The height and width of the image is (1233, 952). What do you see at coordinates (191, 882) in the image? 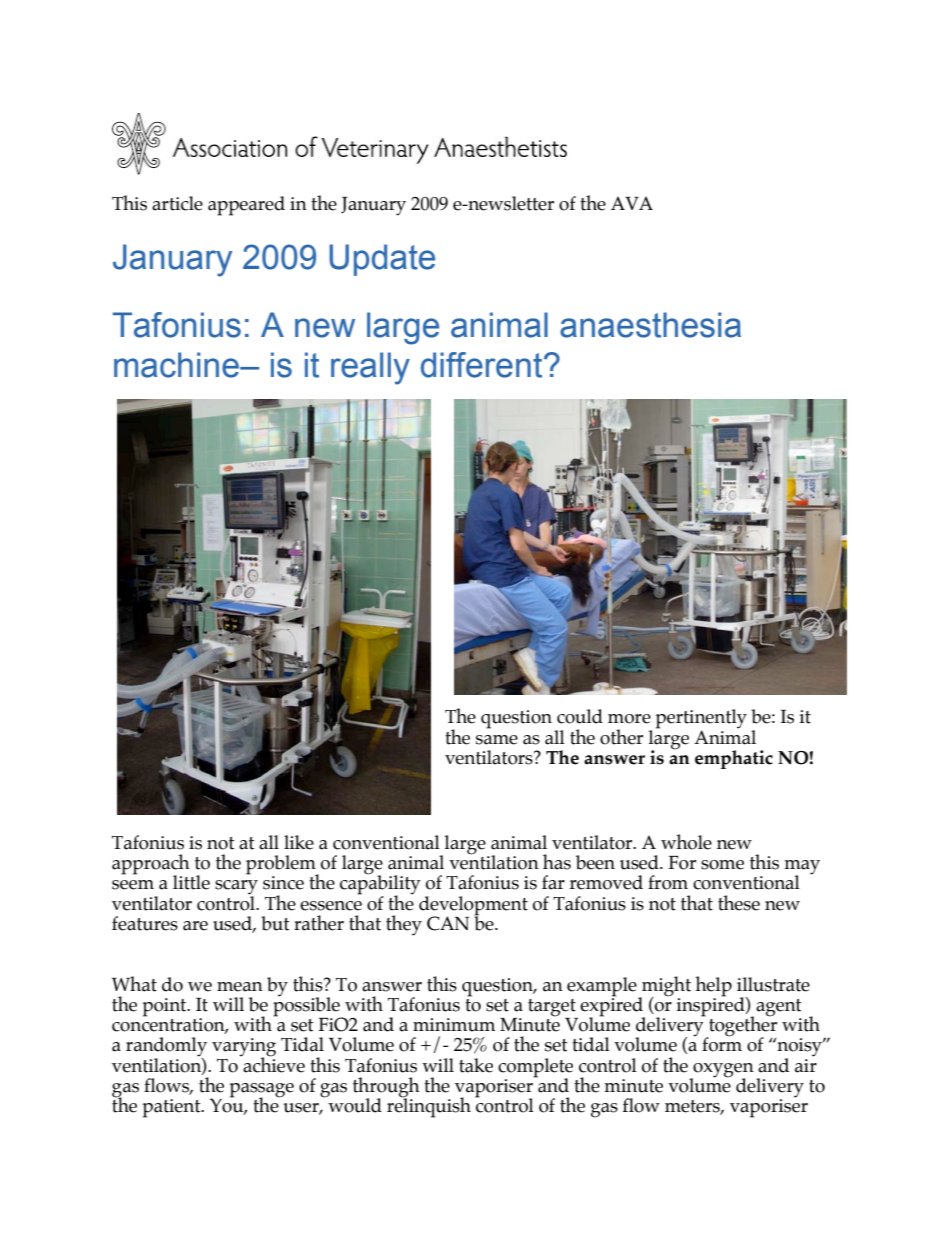
I see `little` at bounding box center [191, 882].
